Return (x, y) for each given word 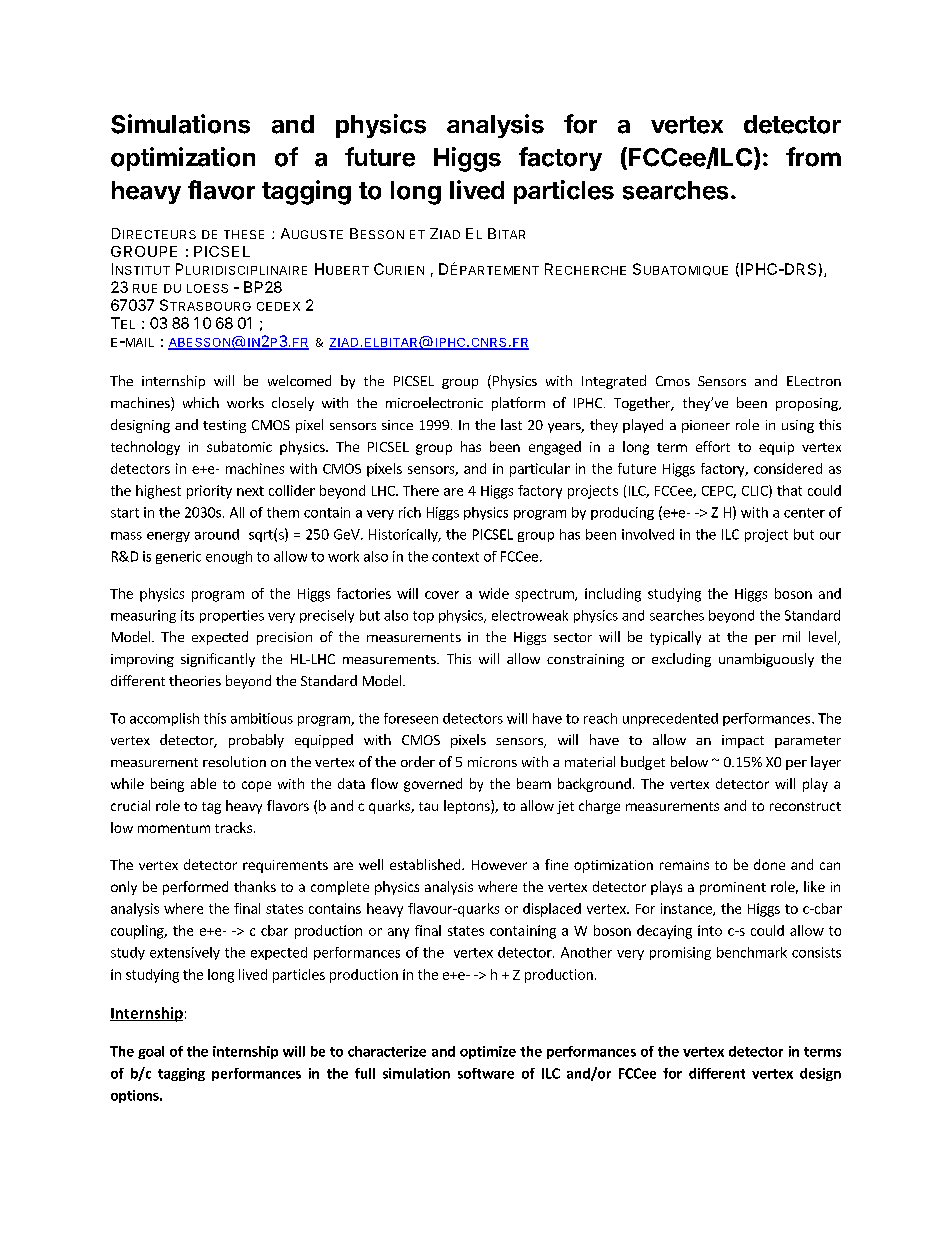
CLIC (756, 491)
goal (151, 1052)
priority (209, 492)
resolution (234, 761)
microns (492, 762)
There (421, 490)
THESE (244, 234)
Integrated (614, 382)
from (813, 157)
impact (743, 741)
